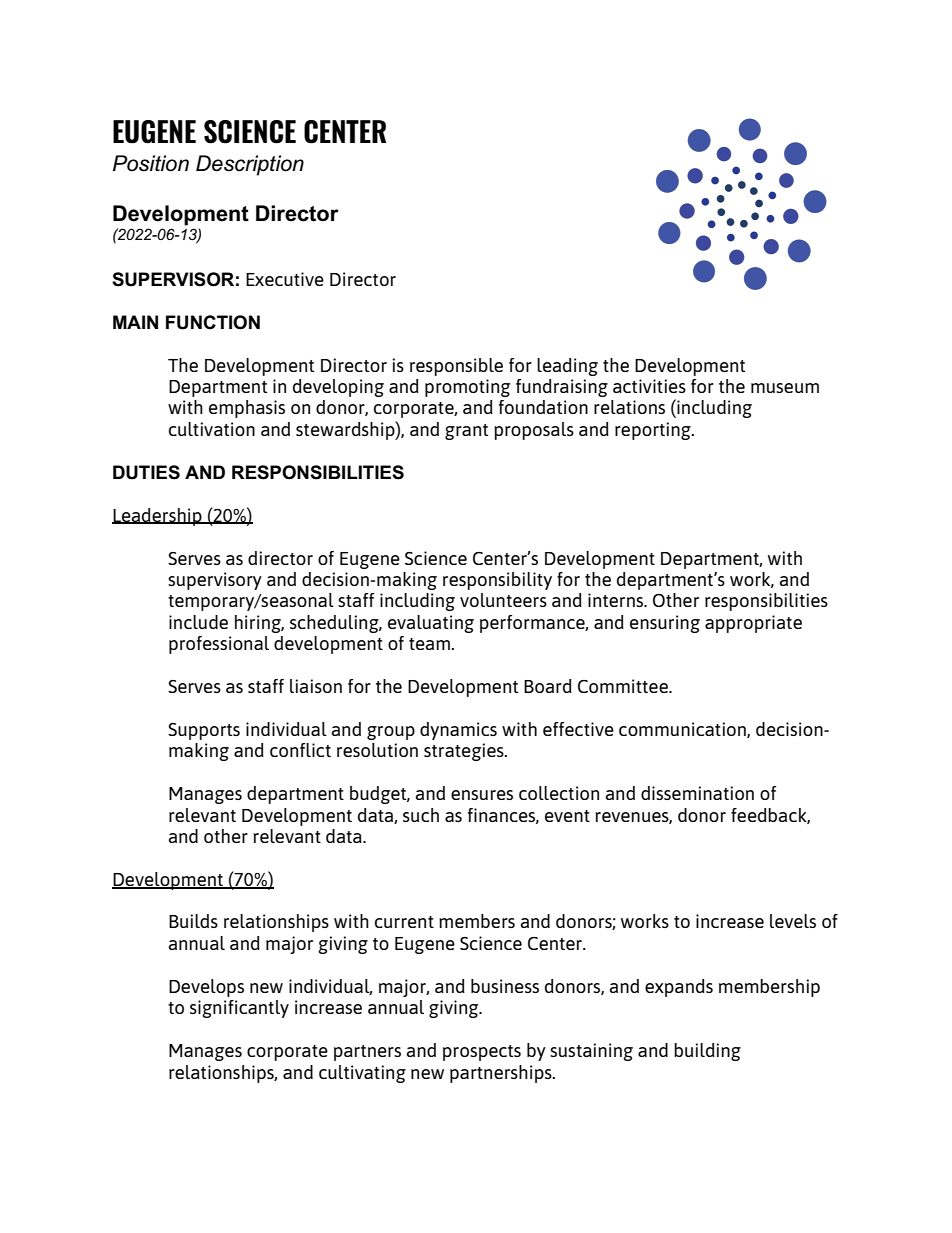 Image resolution: width=952 pixels, height=1233 pixels. Describe the element at coordinates (482, 1053) in the screenshot. I see `prospects` at that location.
